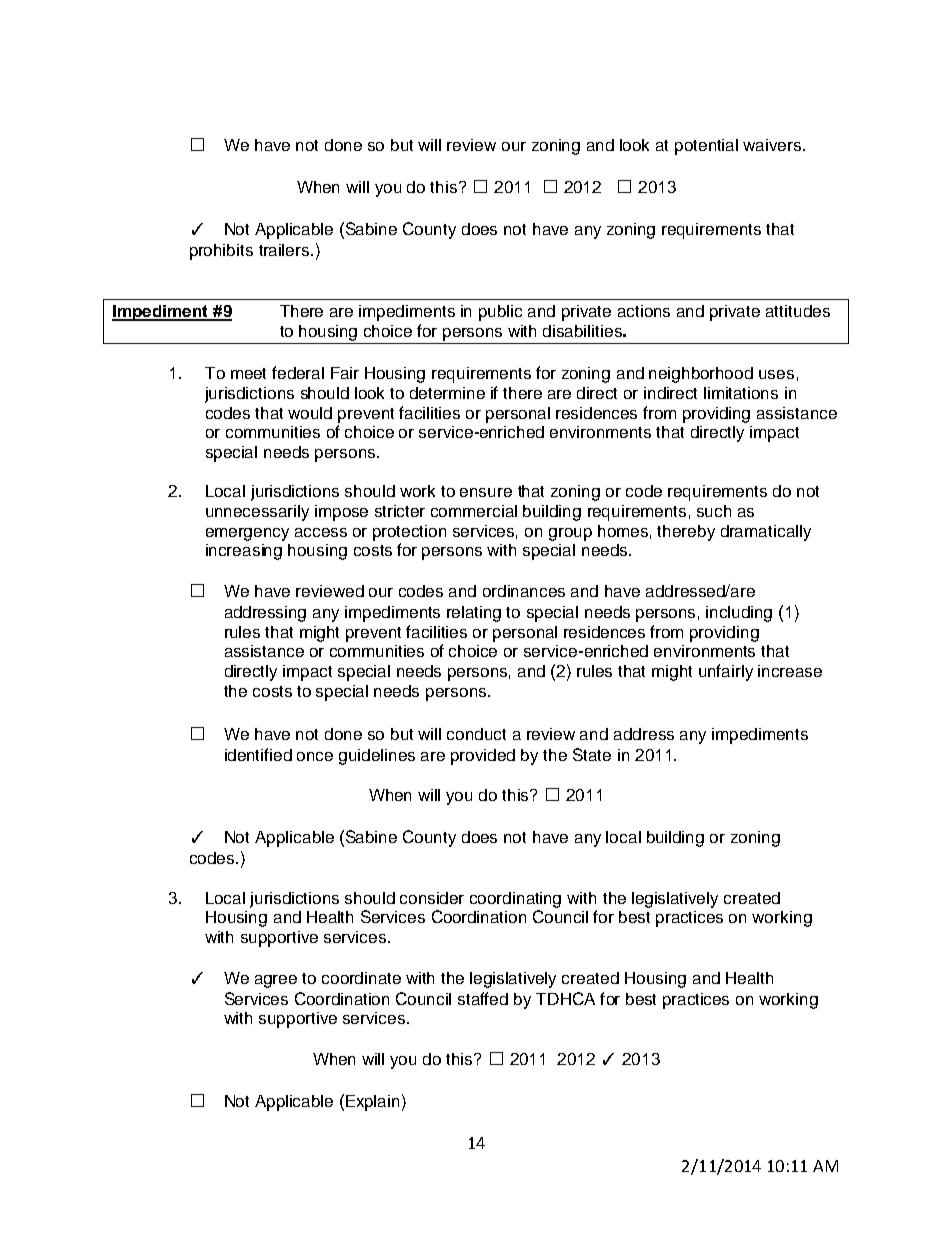 The height and width of the image is (1233, 952). What do you see at coordinates (486, 492) in the image?
I see `ensure` at bounding box center [486, 492].
